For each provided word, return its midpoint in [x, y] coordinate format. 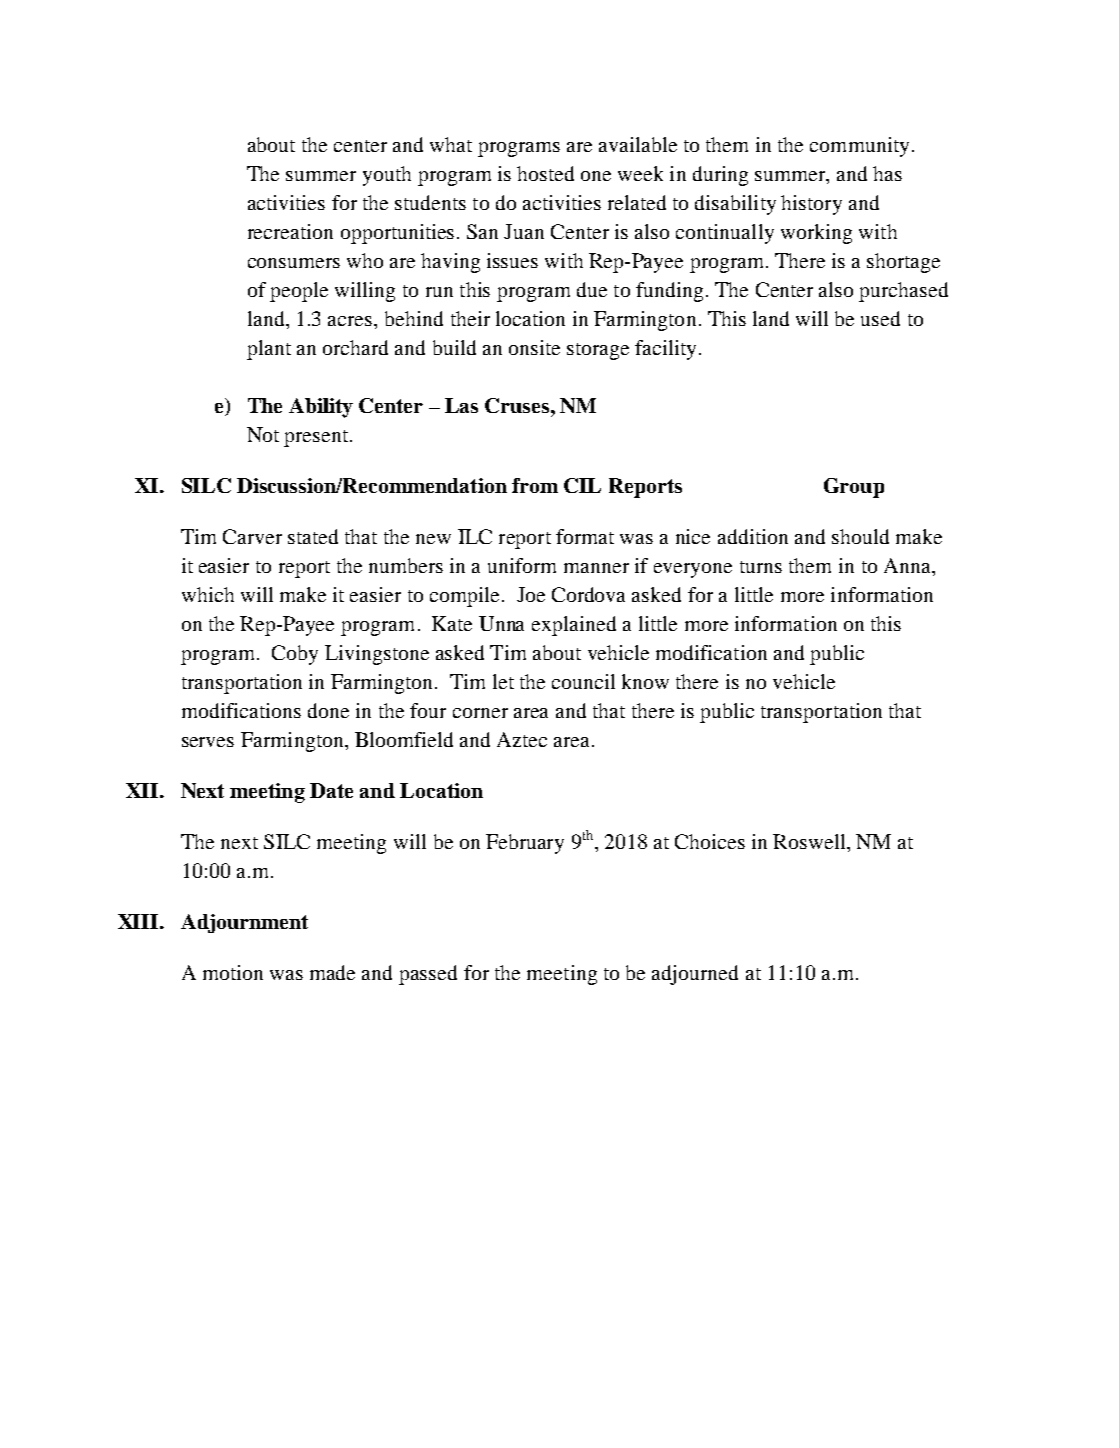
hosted [545, 173]
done [328, 710]
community [859, 147]
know [645, 681]
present [317, 438]
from [535, 485]
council [583, 681]
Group [854, 488]
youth [387, 176]
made [332, 972]
